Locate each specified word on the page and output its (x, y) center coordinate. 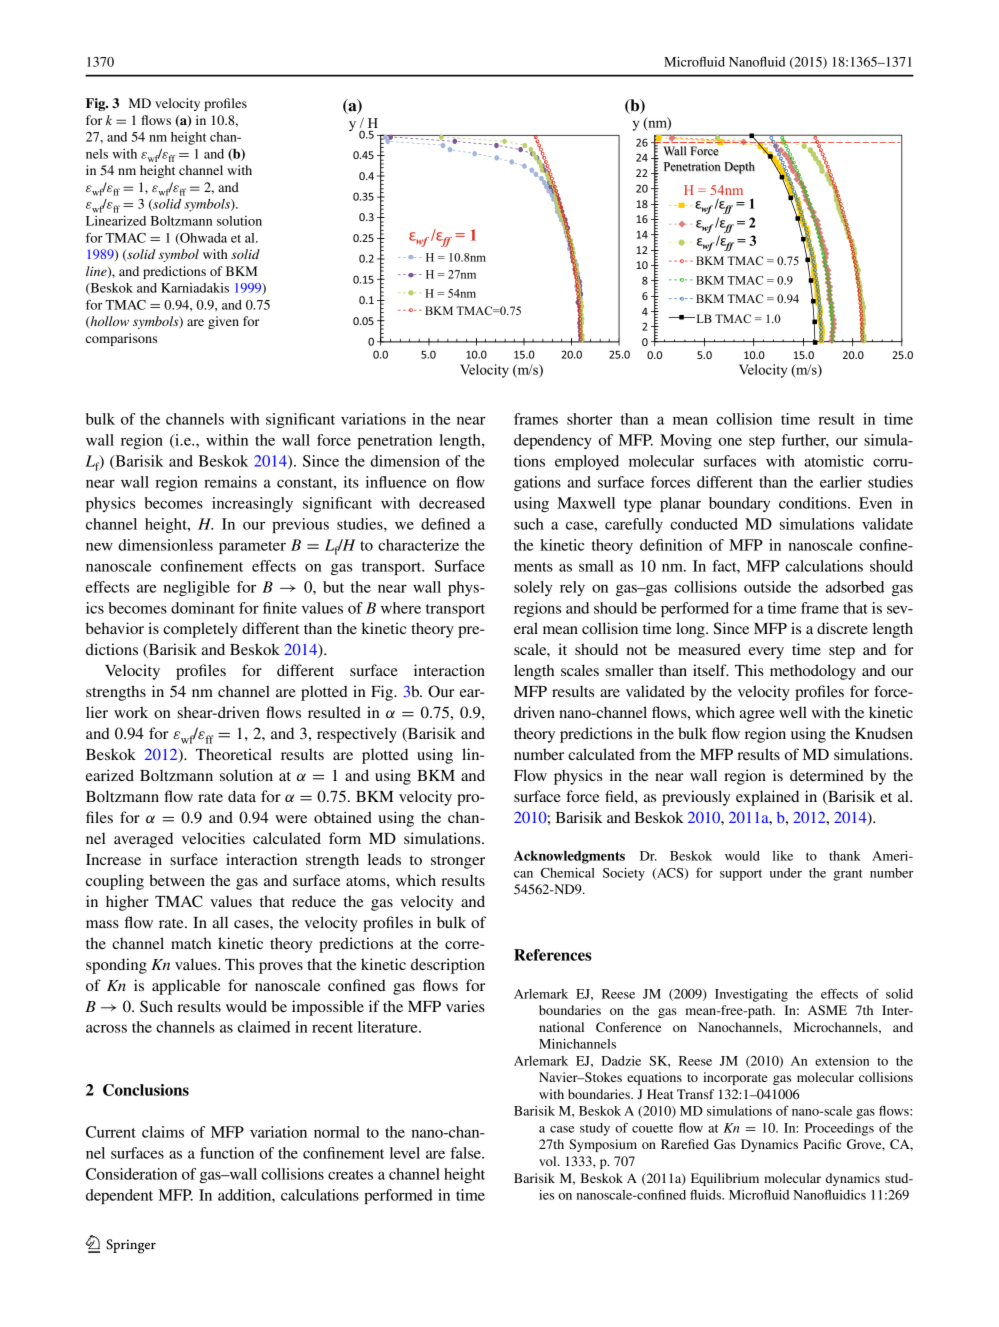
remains (230, 482)
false (466, 1153)
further (805, 441)
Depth (739, 168)
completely (200, 630)
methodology (813, 672)
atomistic (834, 461)
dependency (553, 441)
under (786, 873)
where (401, 608)
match (191, 943)
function (227, 1153)
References (553, 955)
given (223, 322)
